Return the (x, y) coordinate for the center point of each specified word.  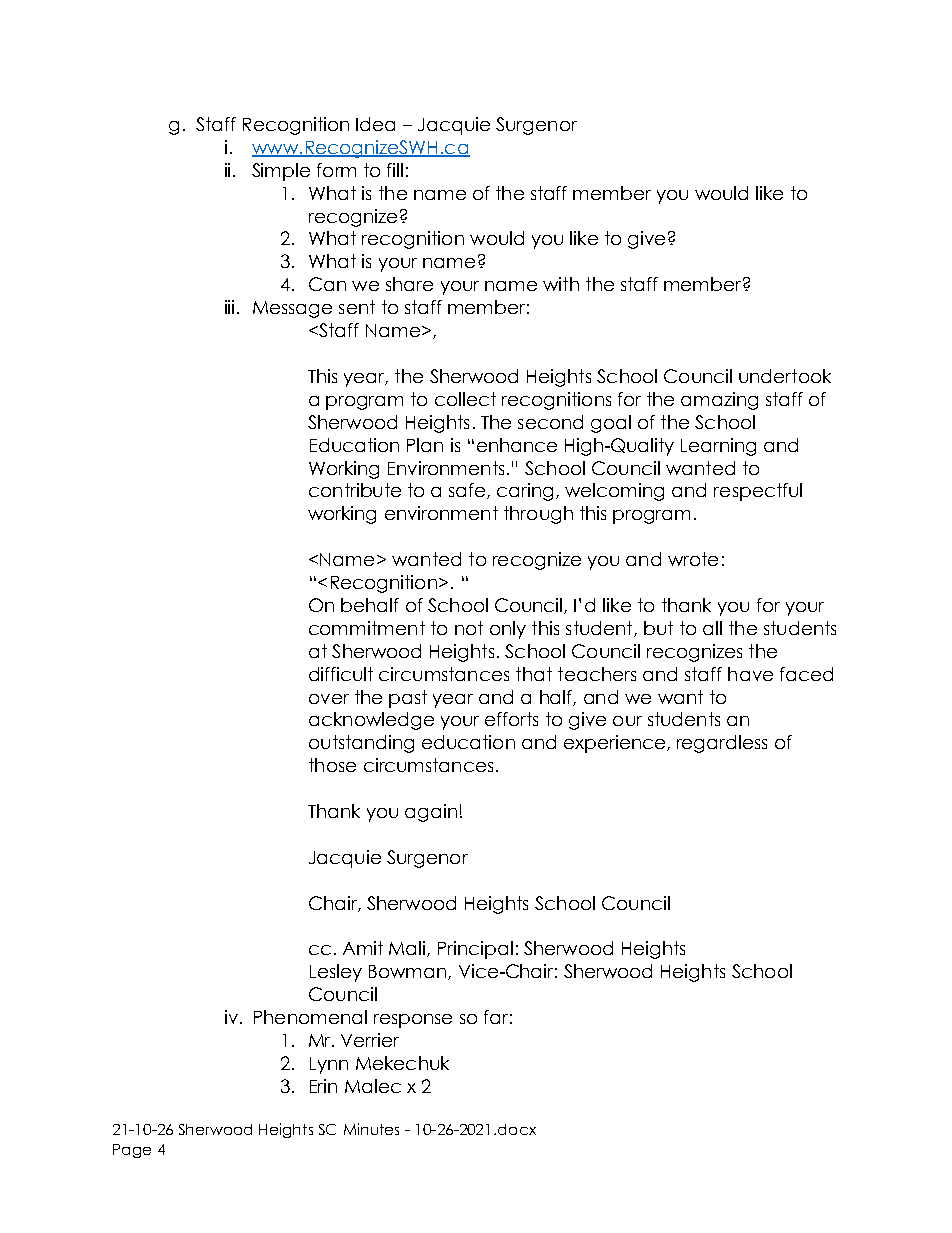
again (431, 813)
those (332, 765)
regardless (722, 744)
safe (468, 491)
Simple (281, 172)
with (561, 284)
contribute (355, 490)
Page (132, 1151)
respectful (758, 492)
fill (395, 170)
